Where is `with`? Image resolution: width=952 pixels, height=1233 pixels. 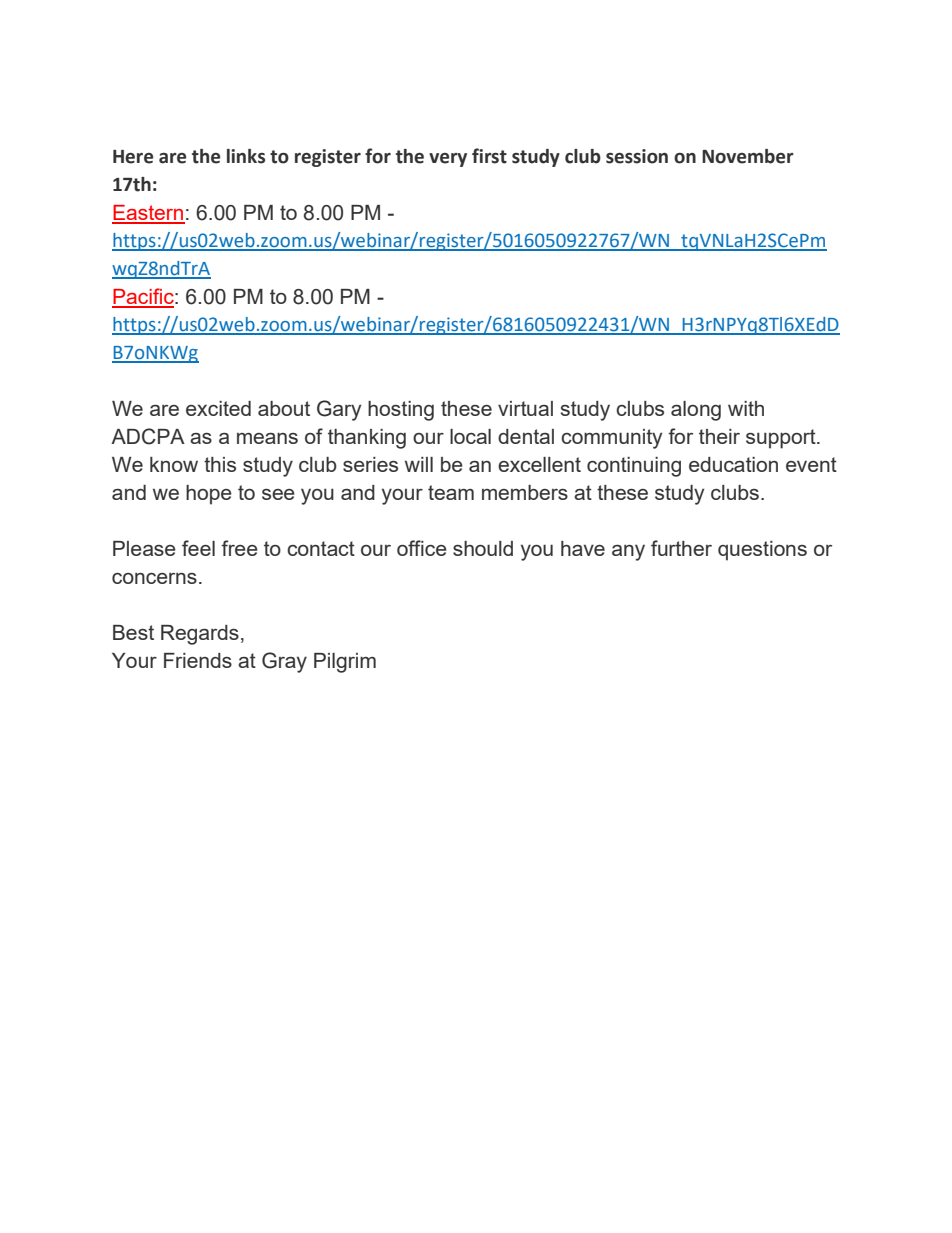
with is located at coordinates (746, 408).
